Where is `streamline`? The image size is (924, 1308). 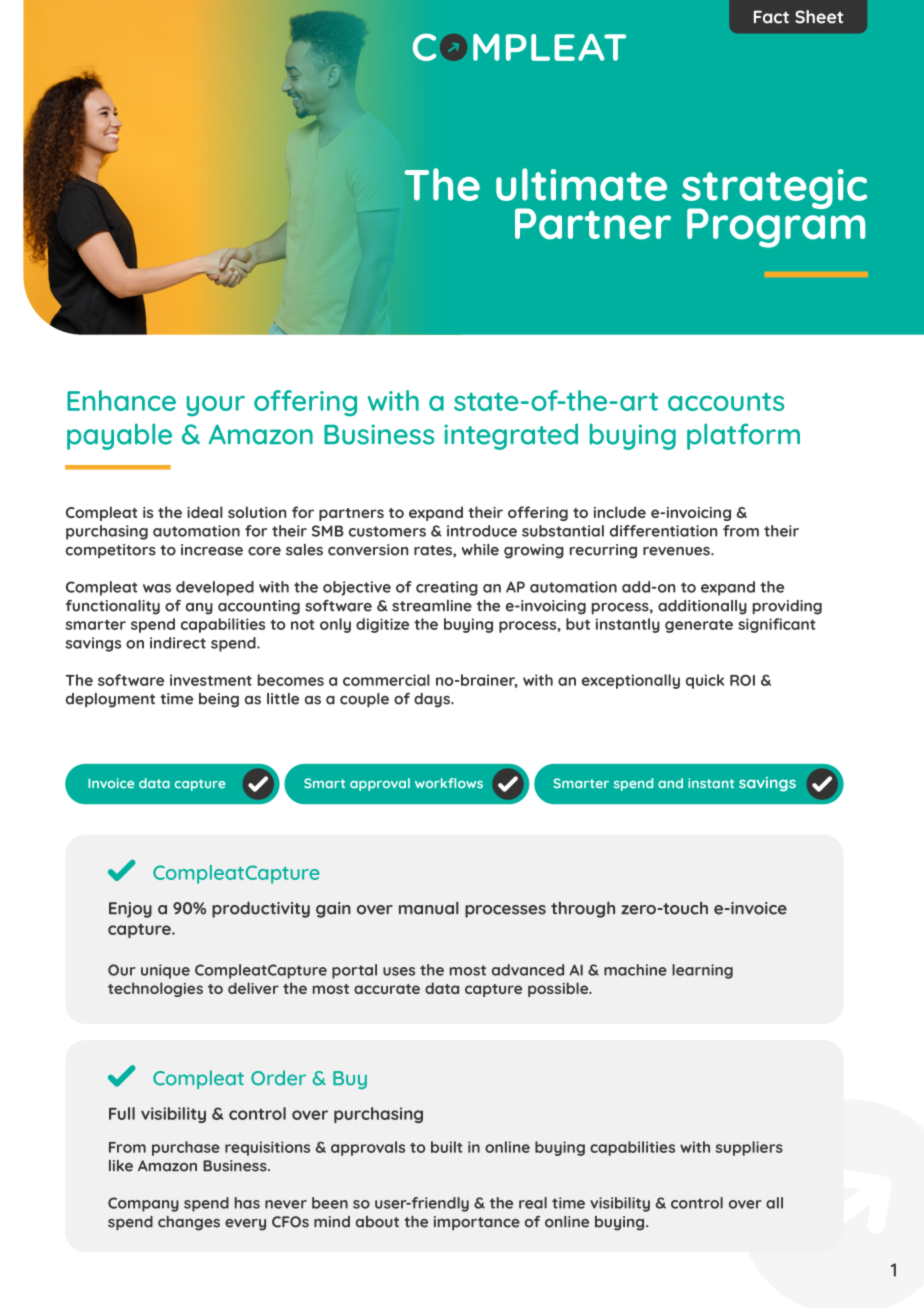
streamline is located at coordinates (432, 606).
